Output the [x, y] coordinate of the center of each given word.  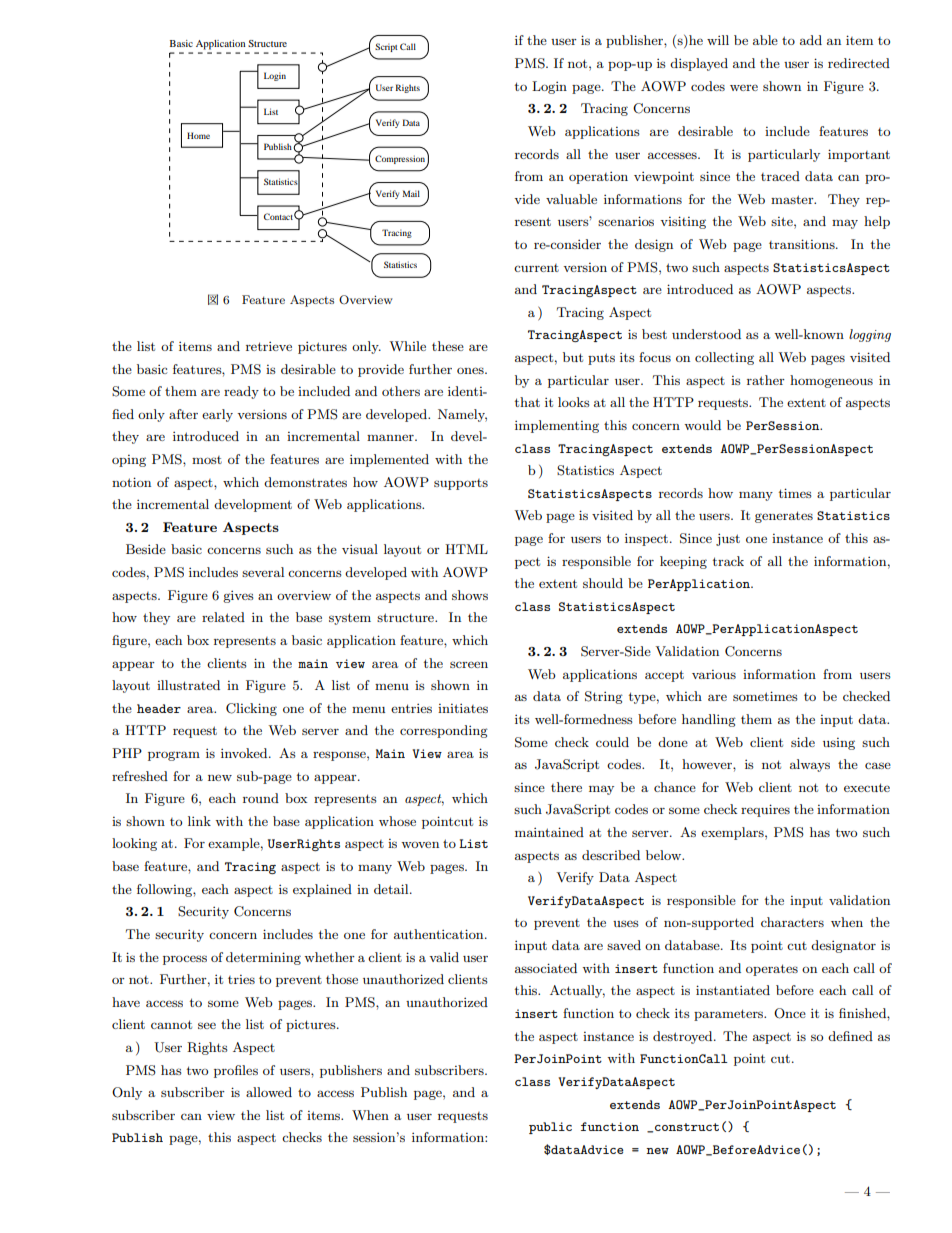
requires [765, 810]
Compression [401, 160]
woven [420, 844]
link [199, 821]
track [728, 561]
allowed [269, 1092]
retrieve [269, 346]
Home [198, 135]
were [744, 87]
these [448, 346]
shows [470, 595]
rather [766, 380]
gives [238, 596]
